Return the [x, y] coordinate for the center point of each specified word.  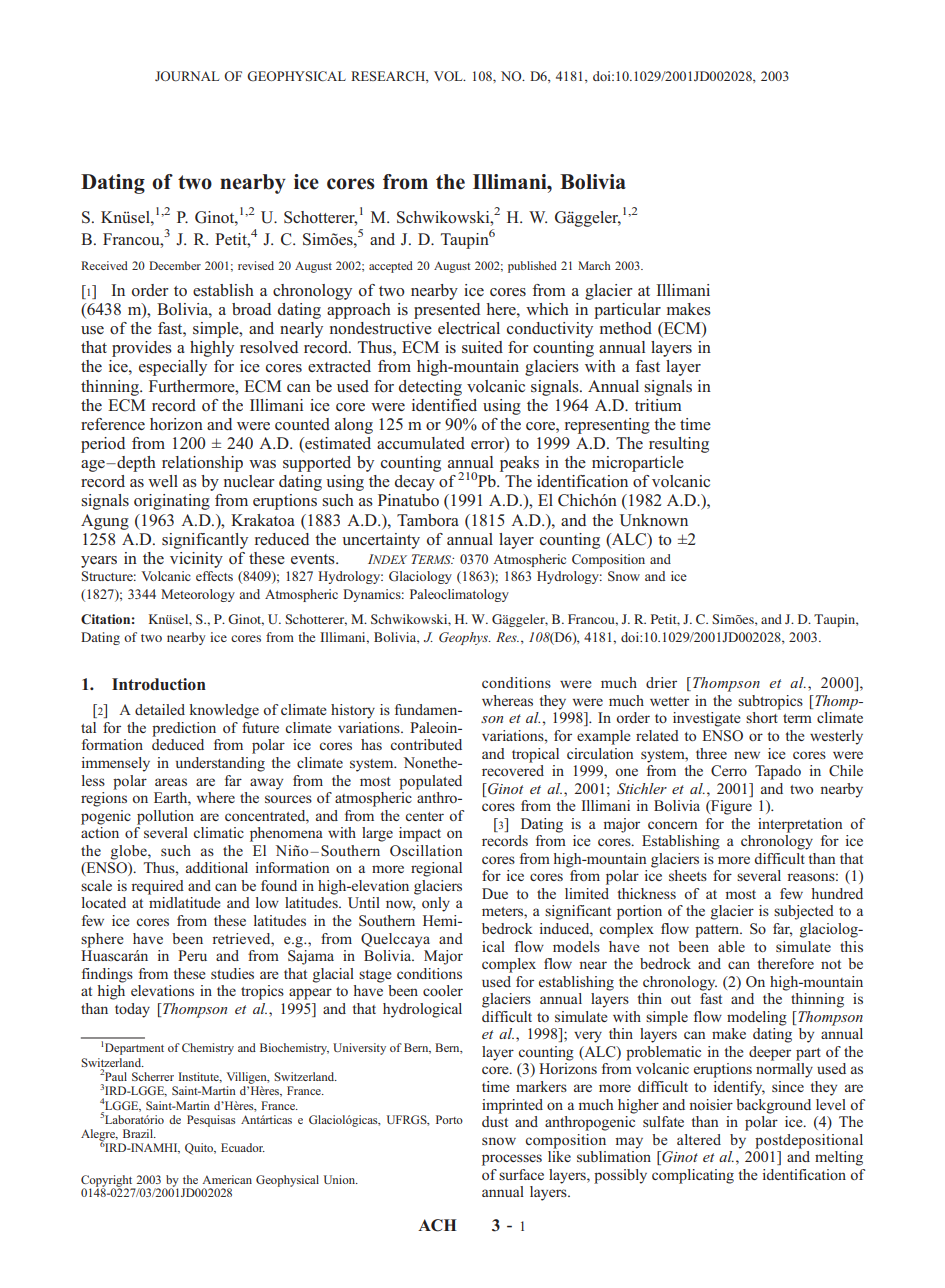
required [157, 887]
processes [512, 1160]
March [594, 265]
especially [173, 368]
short [762, 717]
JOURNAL [187, 76]
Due [495, 893]
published [532, 267]
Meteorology [198, 595]
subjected [804, 912]
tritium [658, 405]
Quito [200, 1149]
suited [482, 347]
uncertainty [381, 541]
